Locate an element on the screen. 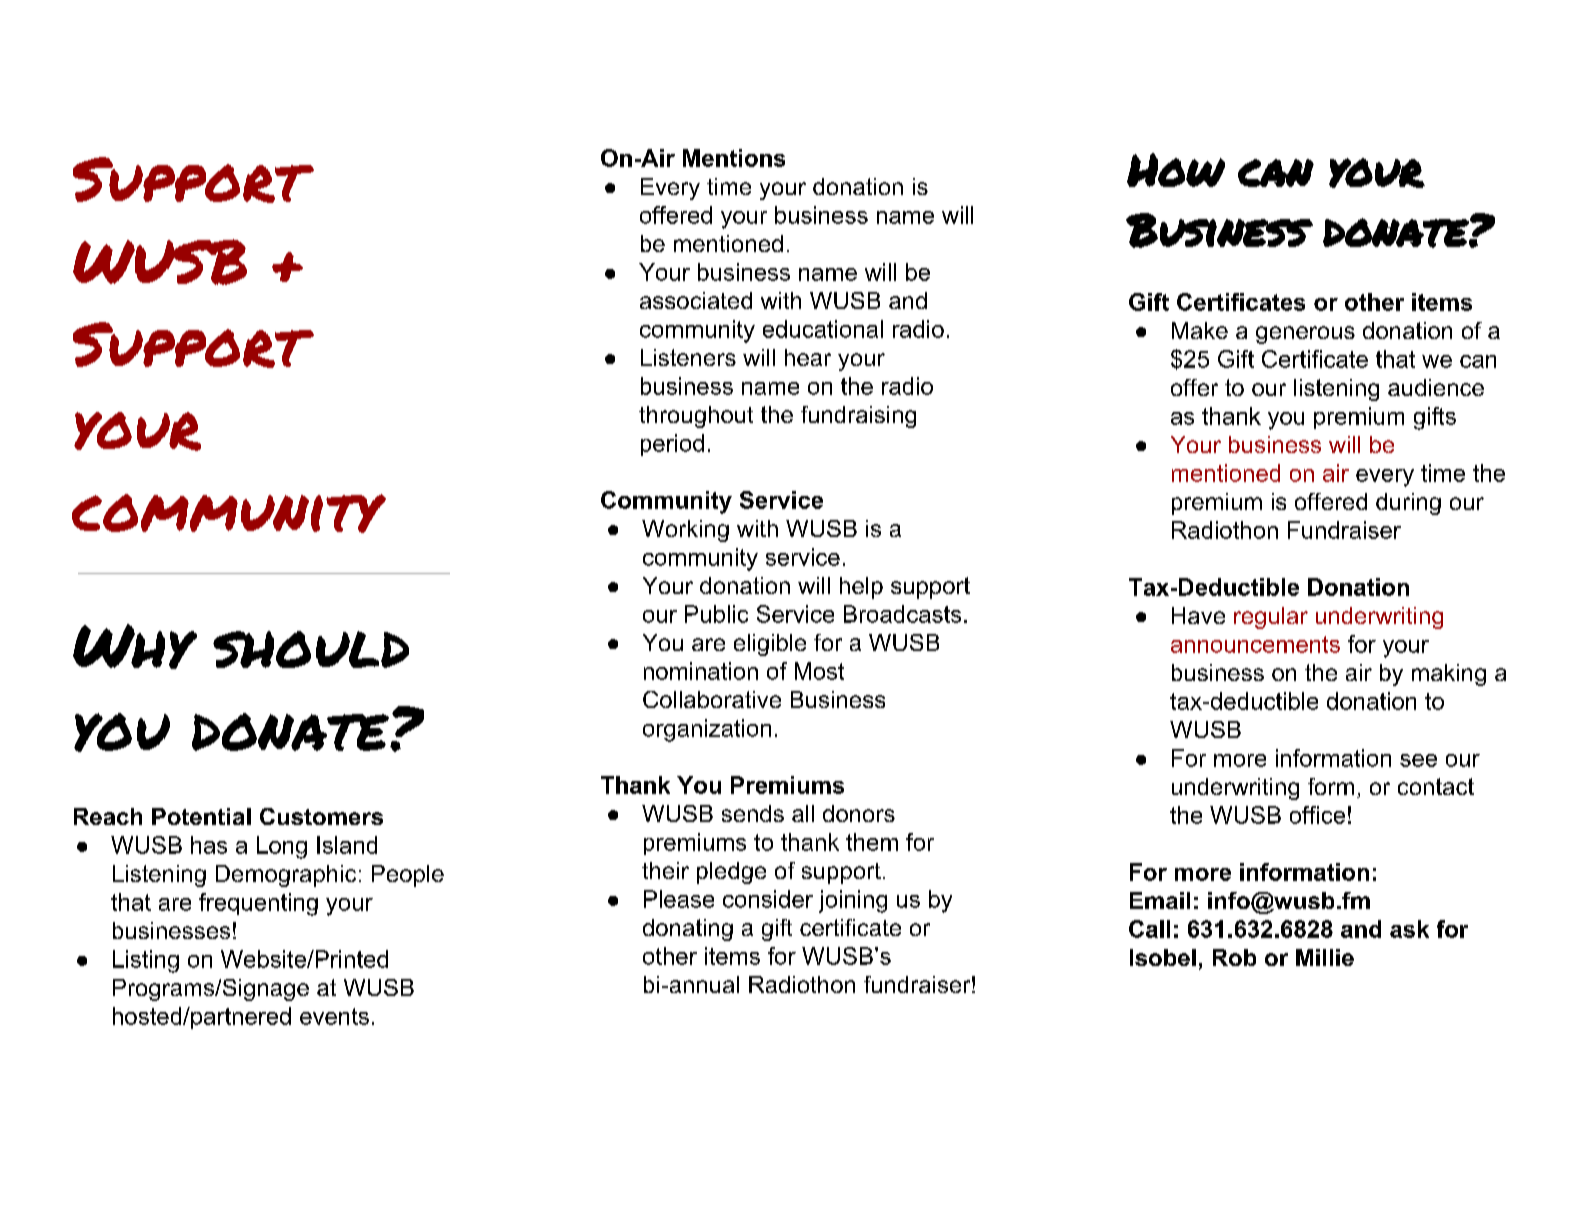  Mentions is located at coordinates (734, 158).
